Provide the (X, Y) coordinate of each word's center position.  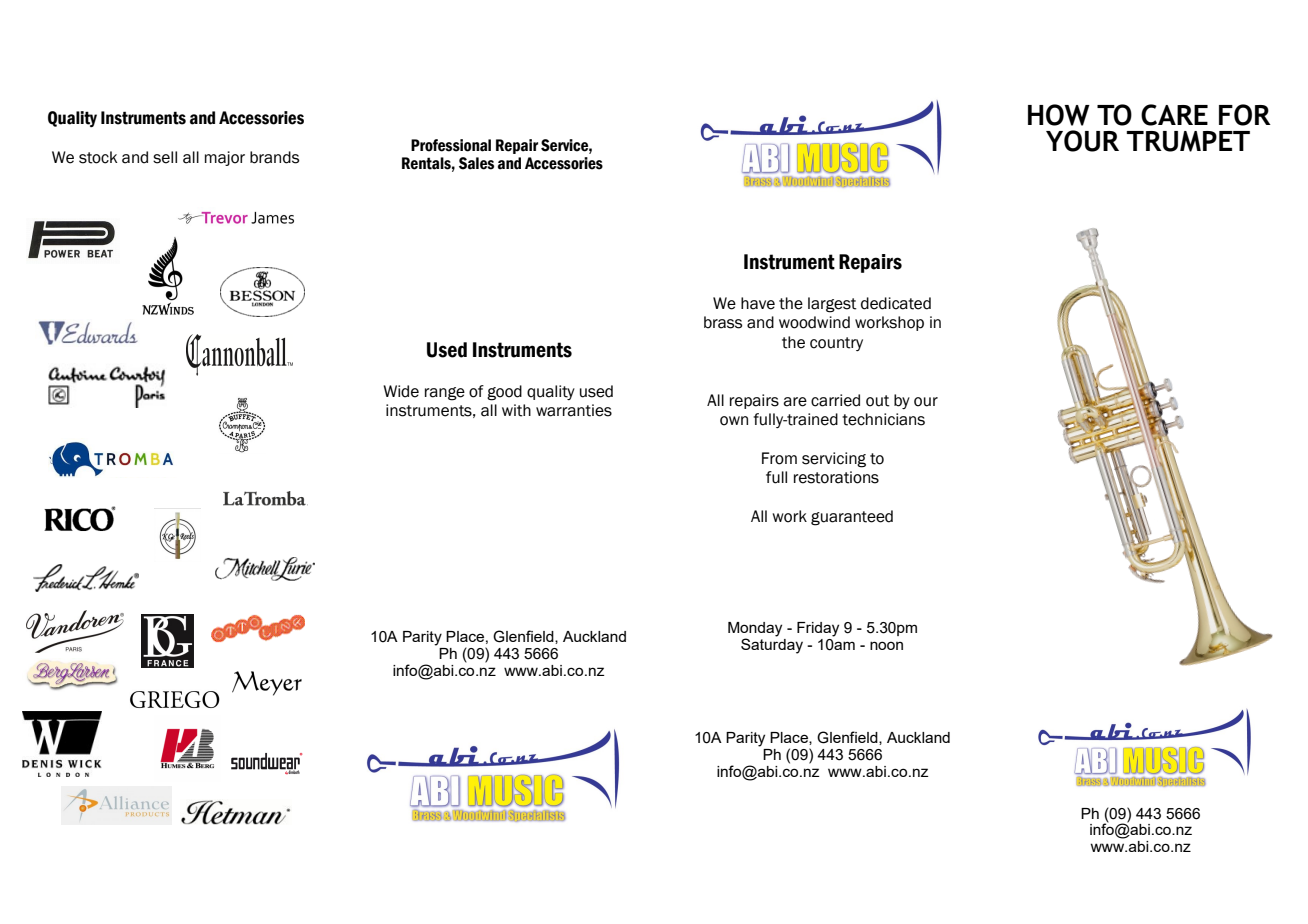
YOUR (1082, 141)
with (516, 410)
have (758, 303)
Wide (401, 391)
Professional (451, 145)
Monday (755, 630)
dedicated (896, 303)
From (779, 458)
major (225, 158)
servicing (834, 460)
